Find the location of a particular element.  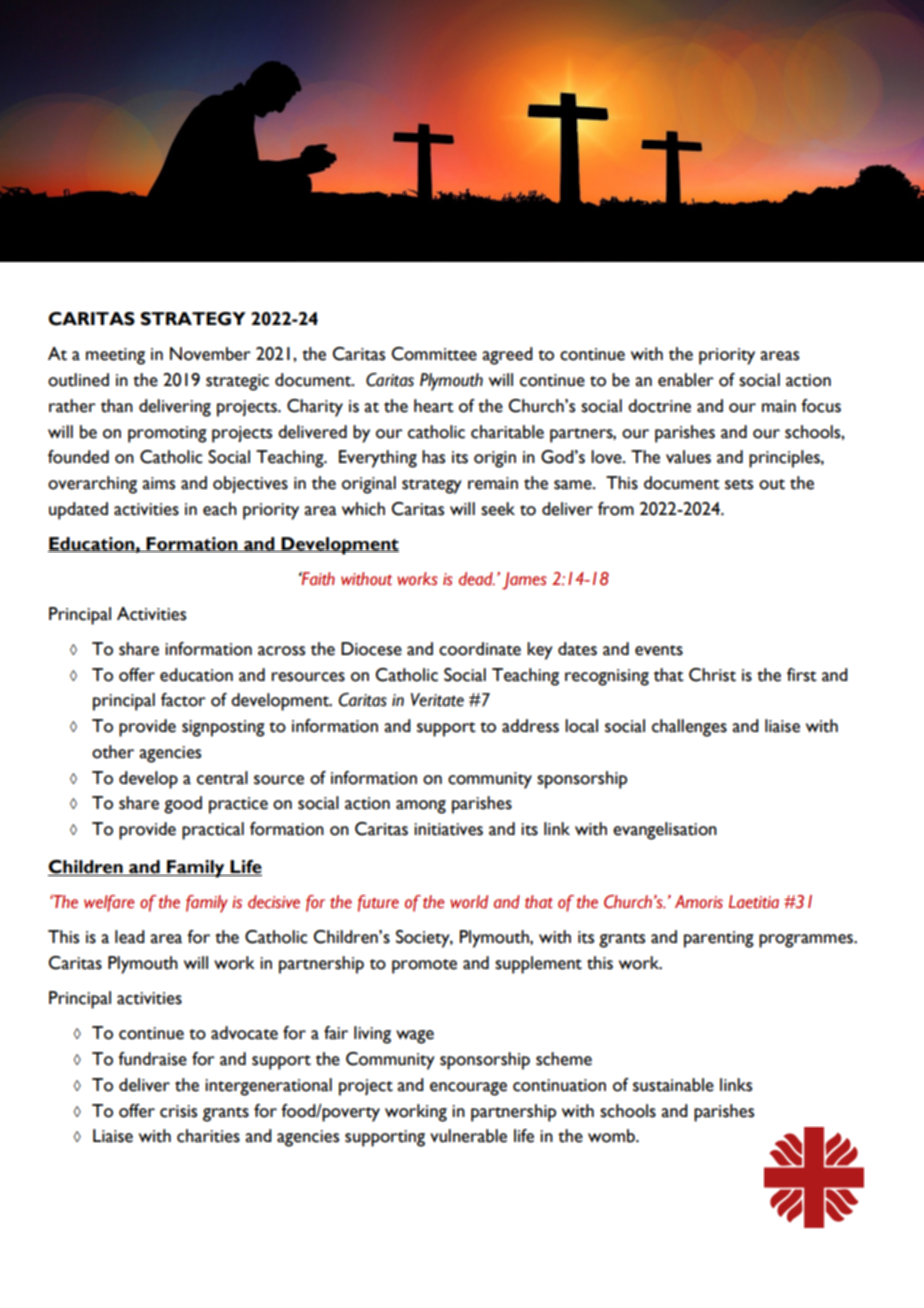

world is located at coordinates (469, 902).
